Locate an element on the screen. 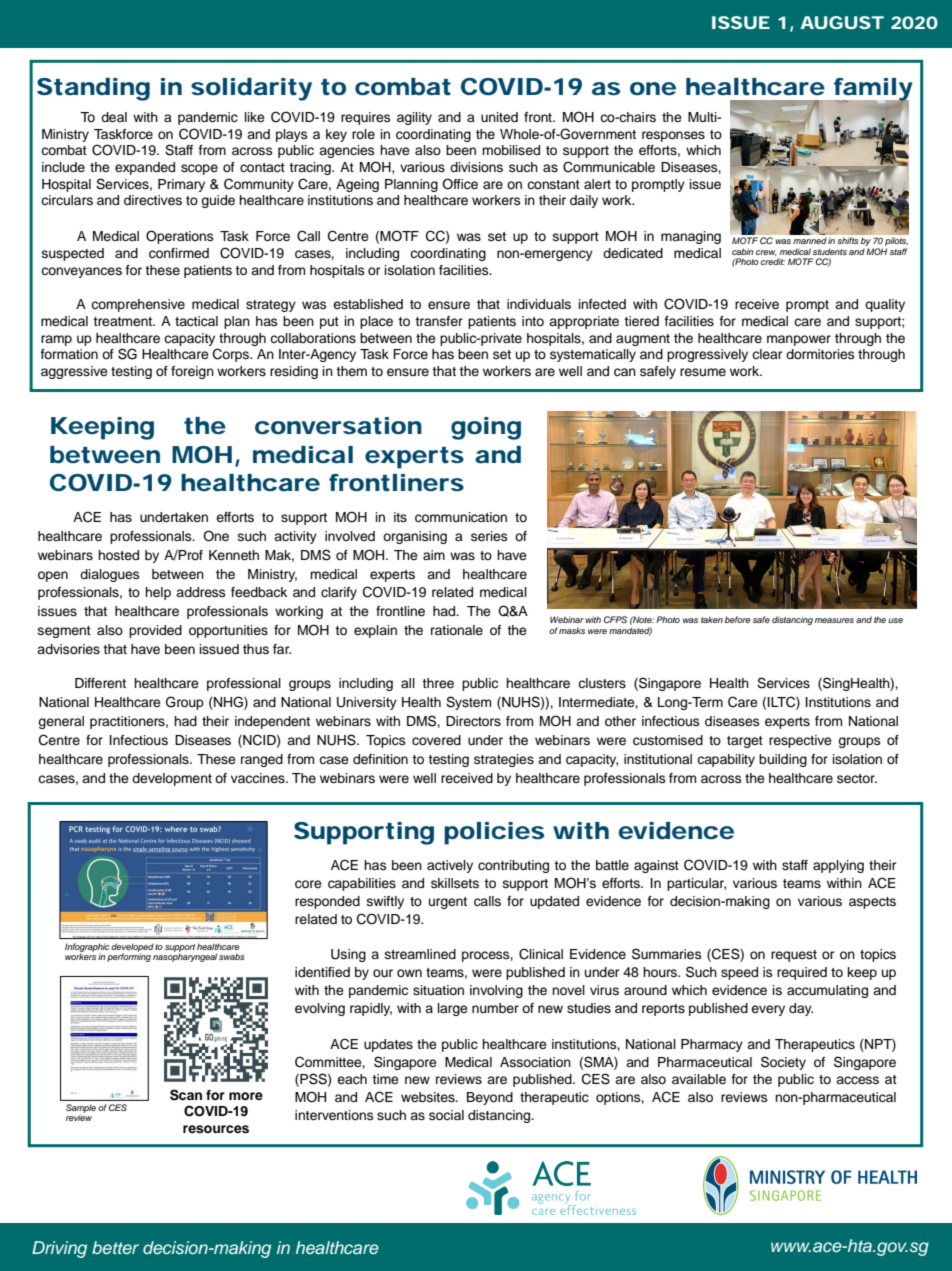  foreign is located at coordinates (192, 372).
